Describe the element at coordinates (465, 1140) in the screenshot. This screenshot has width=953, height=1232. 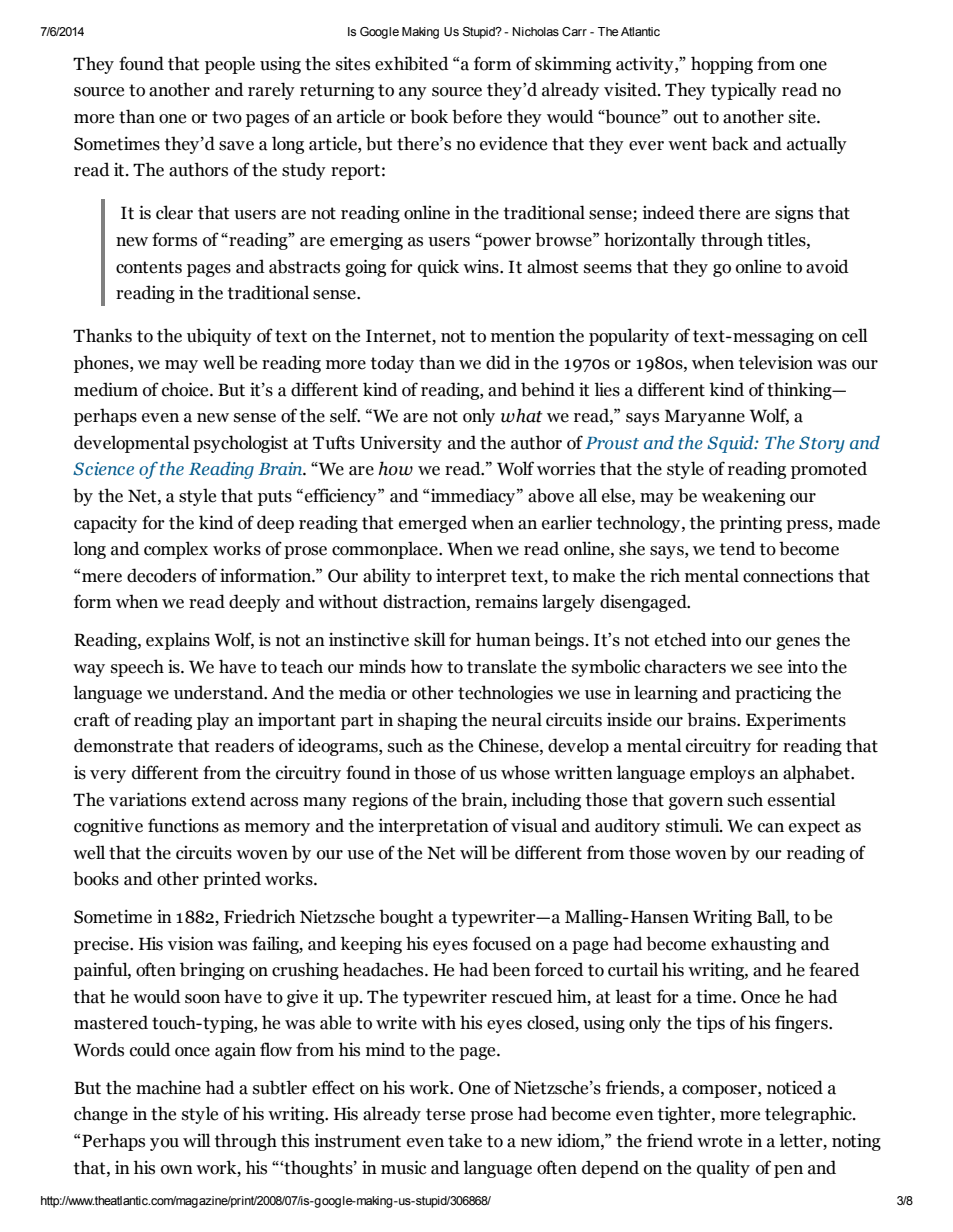
I see `take` at that location.
